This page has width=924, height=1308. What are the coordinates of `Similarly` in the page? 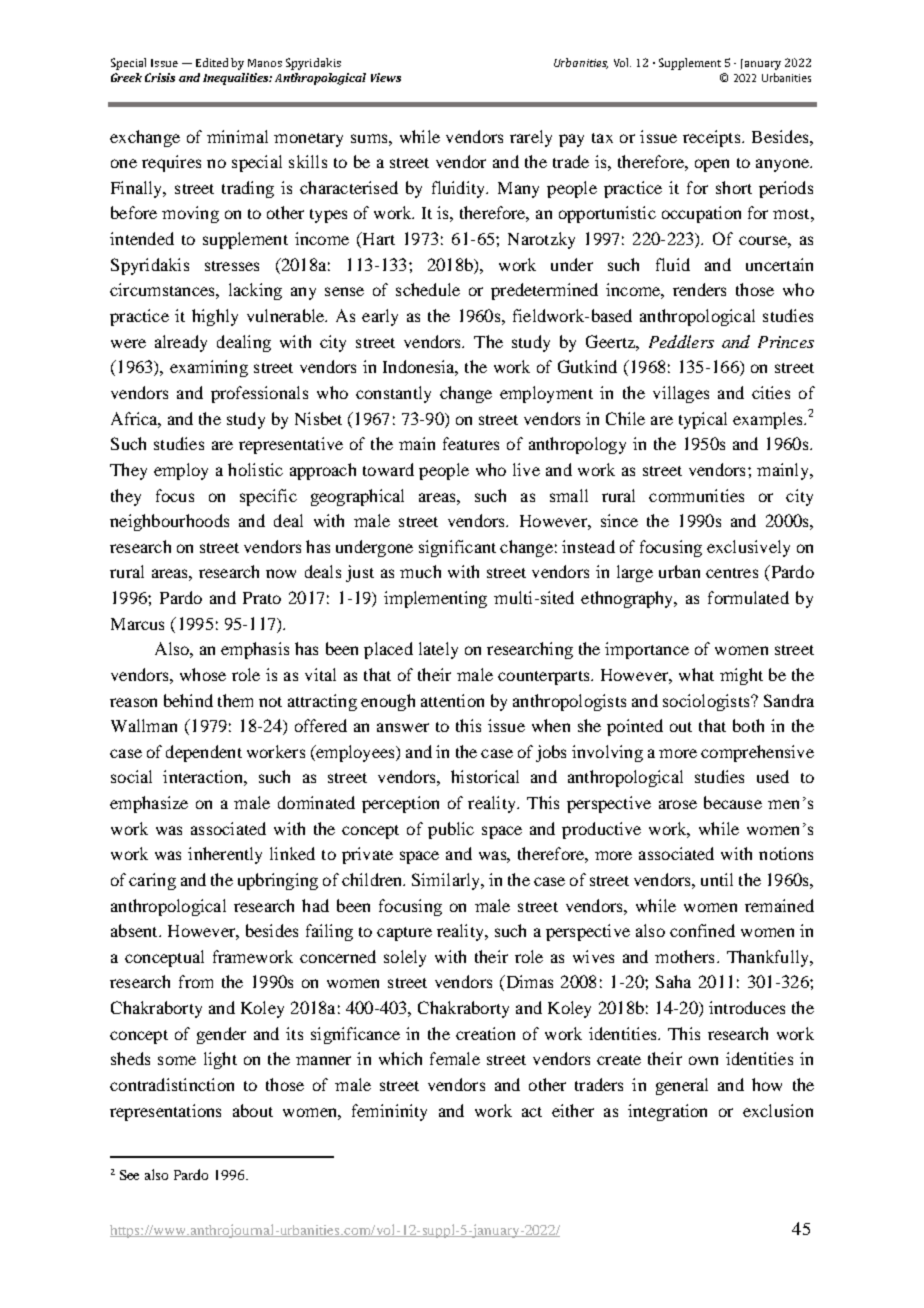 It's located at (447, 881).
